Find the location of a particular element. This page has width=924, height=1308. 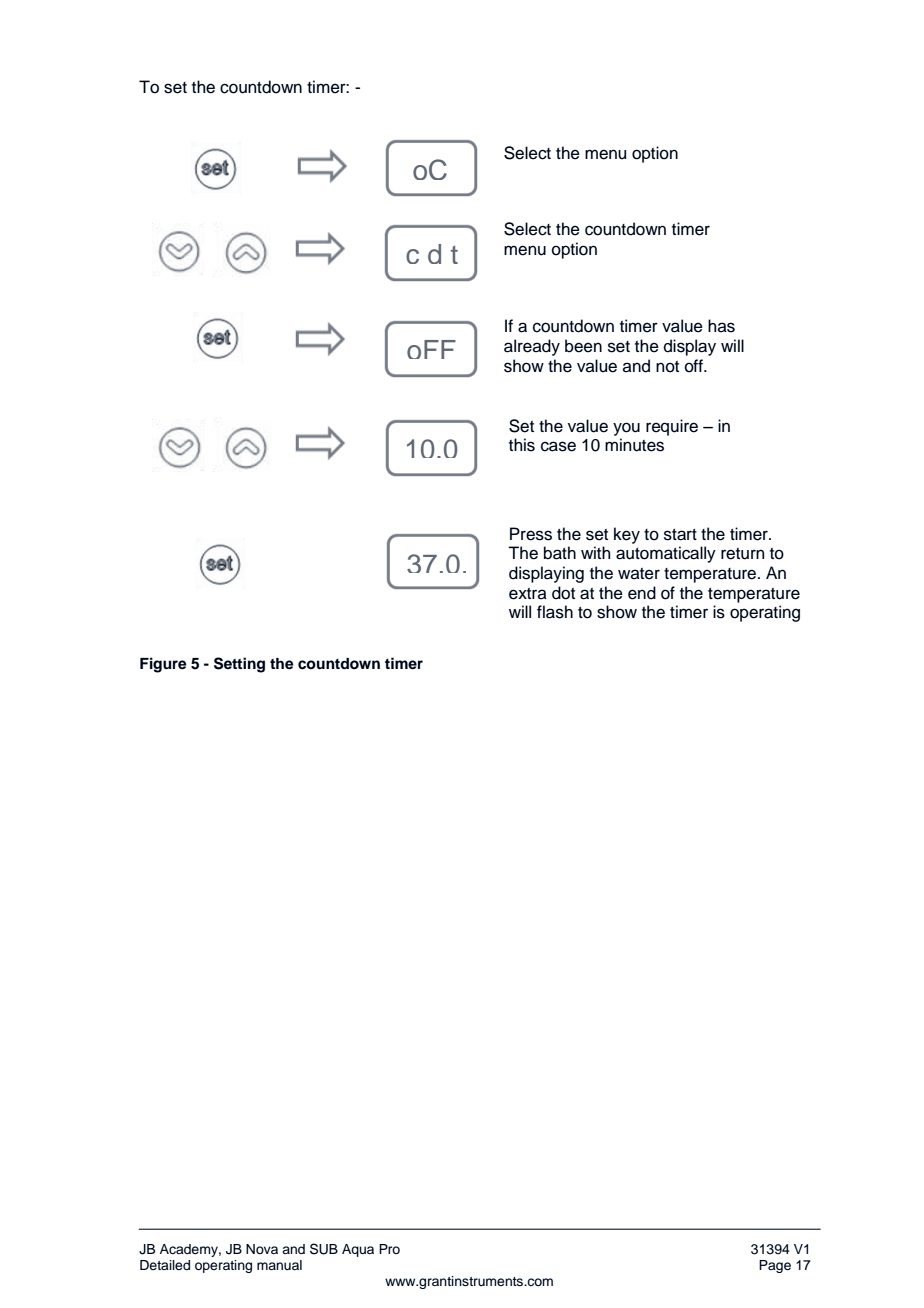

Pro is located at coordinates (389, 1249).
